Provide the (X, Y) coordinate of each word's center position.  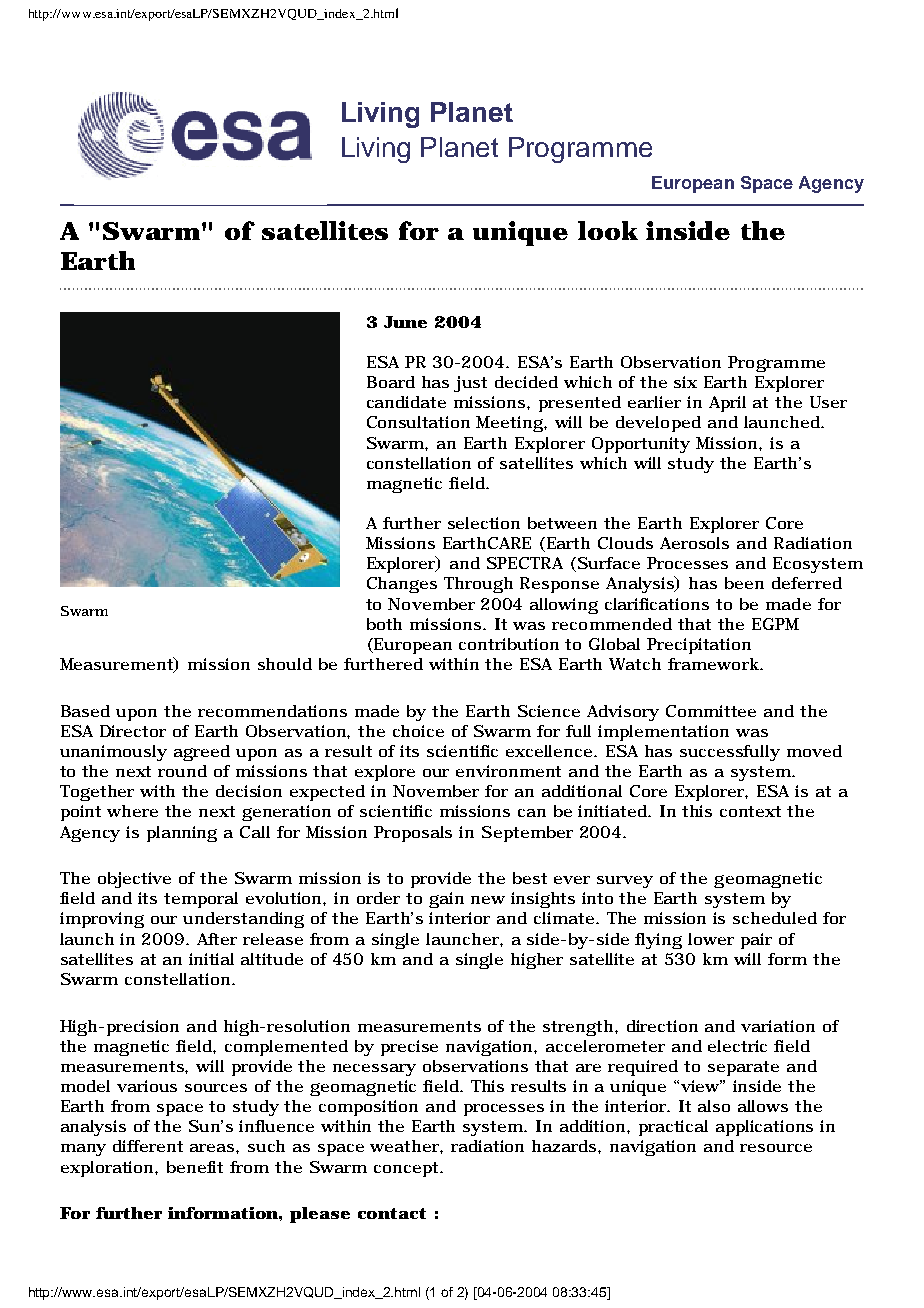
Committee (711, 711)
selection (484, 523)
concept (408, 1169)
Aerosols (694, 543)
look (608, 230)
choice (418, 731)
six (685, 382)
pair (756, 941)
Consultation (418, 422)
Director (133, 731)
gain (446, 900)
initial (211, 959)
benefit (195, 1167)
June (405, 322)
